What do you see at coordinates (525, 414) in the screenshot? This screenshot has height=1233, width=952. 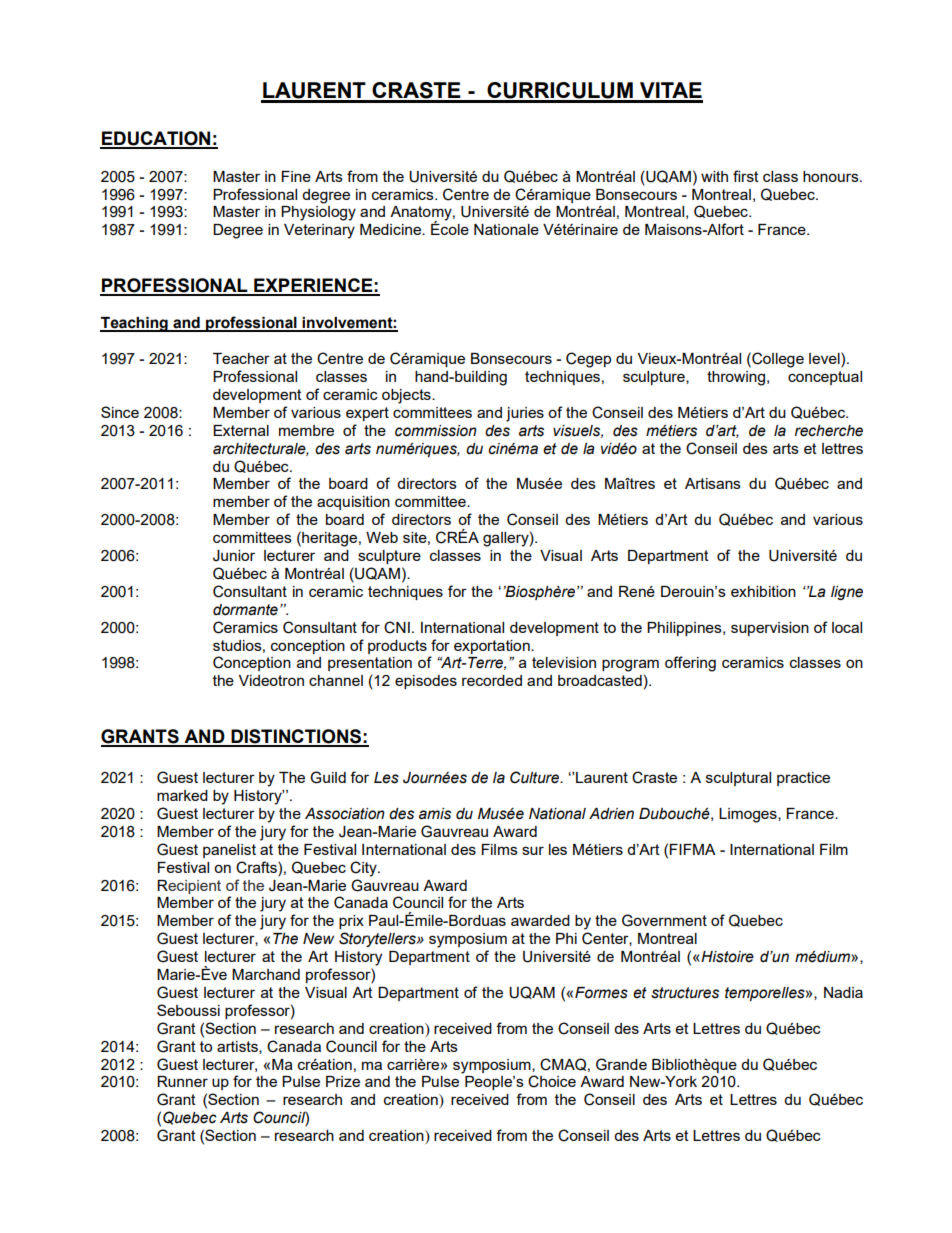 I see `juries` at bounding box center [525, 414].
